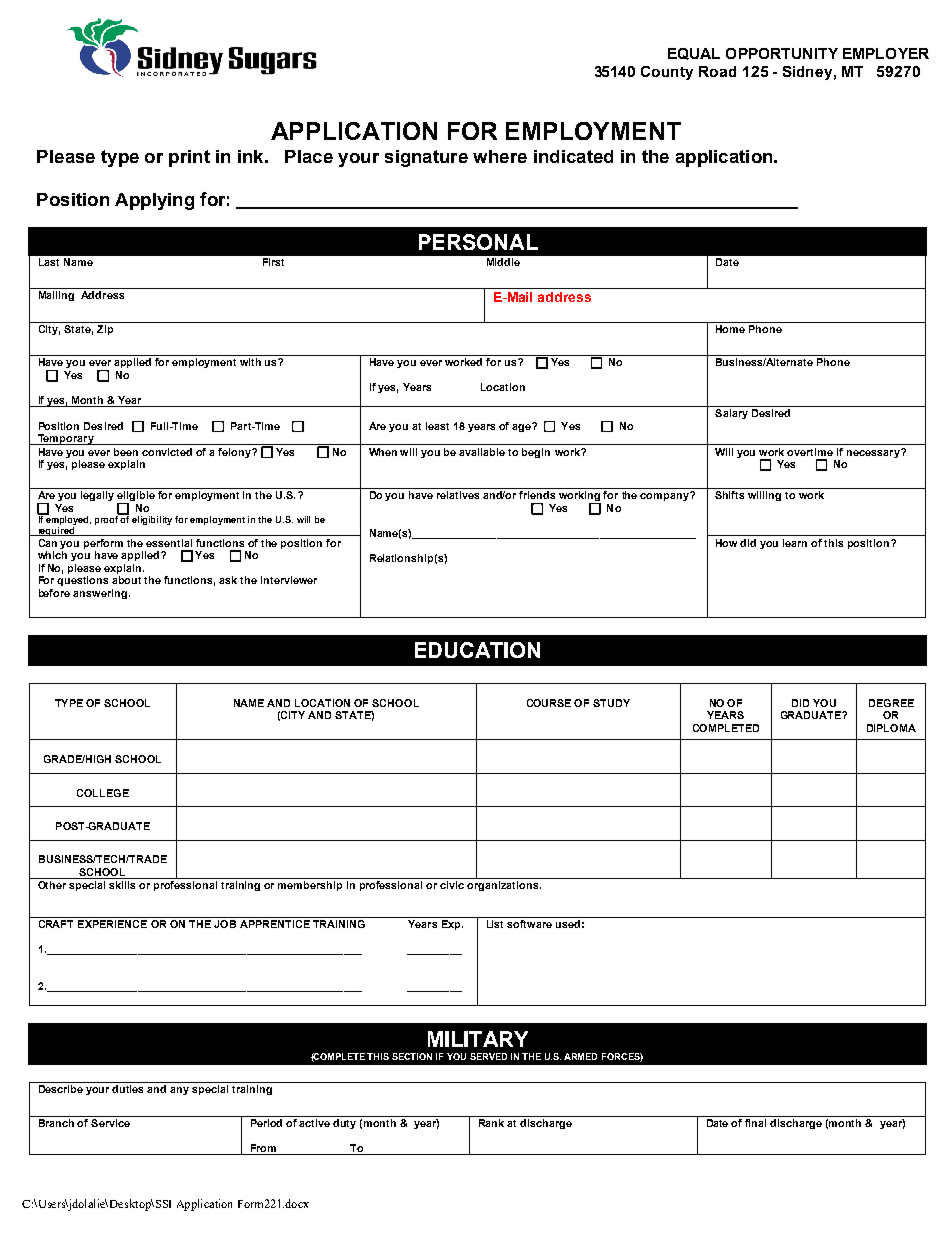 The height and width of the screenshot is (1233, 952). What do you see at coordinates (782, 53) in the screenshot?
I see `OPPORTUNITY` at bounding box center [782, 53].
